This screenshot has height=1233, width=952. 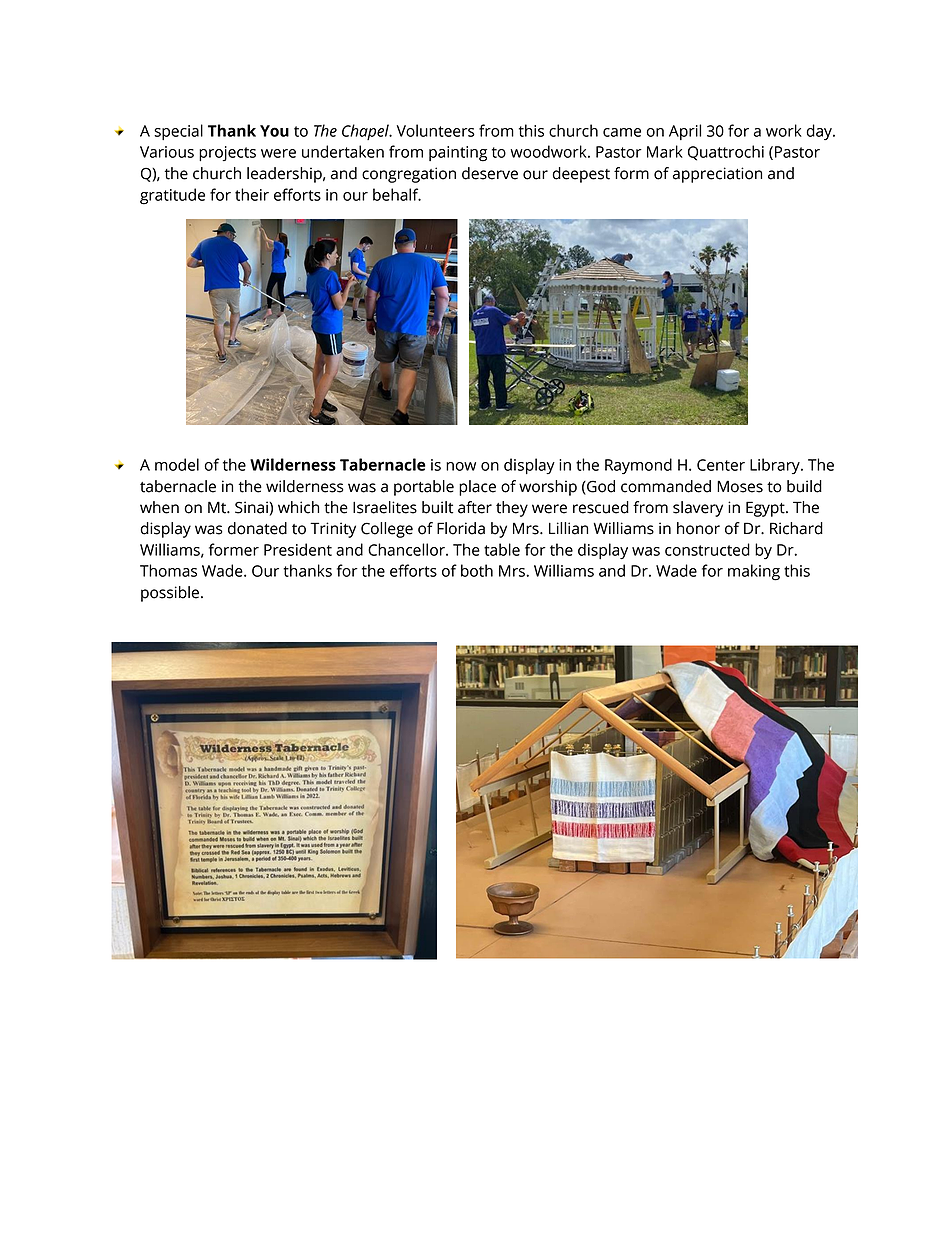 I want to click on now, so click(x=461, y=466).
